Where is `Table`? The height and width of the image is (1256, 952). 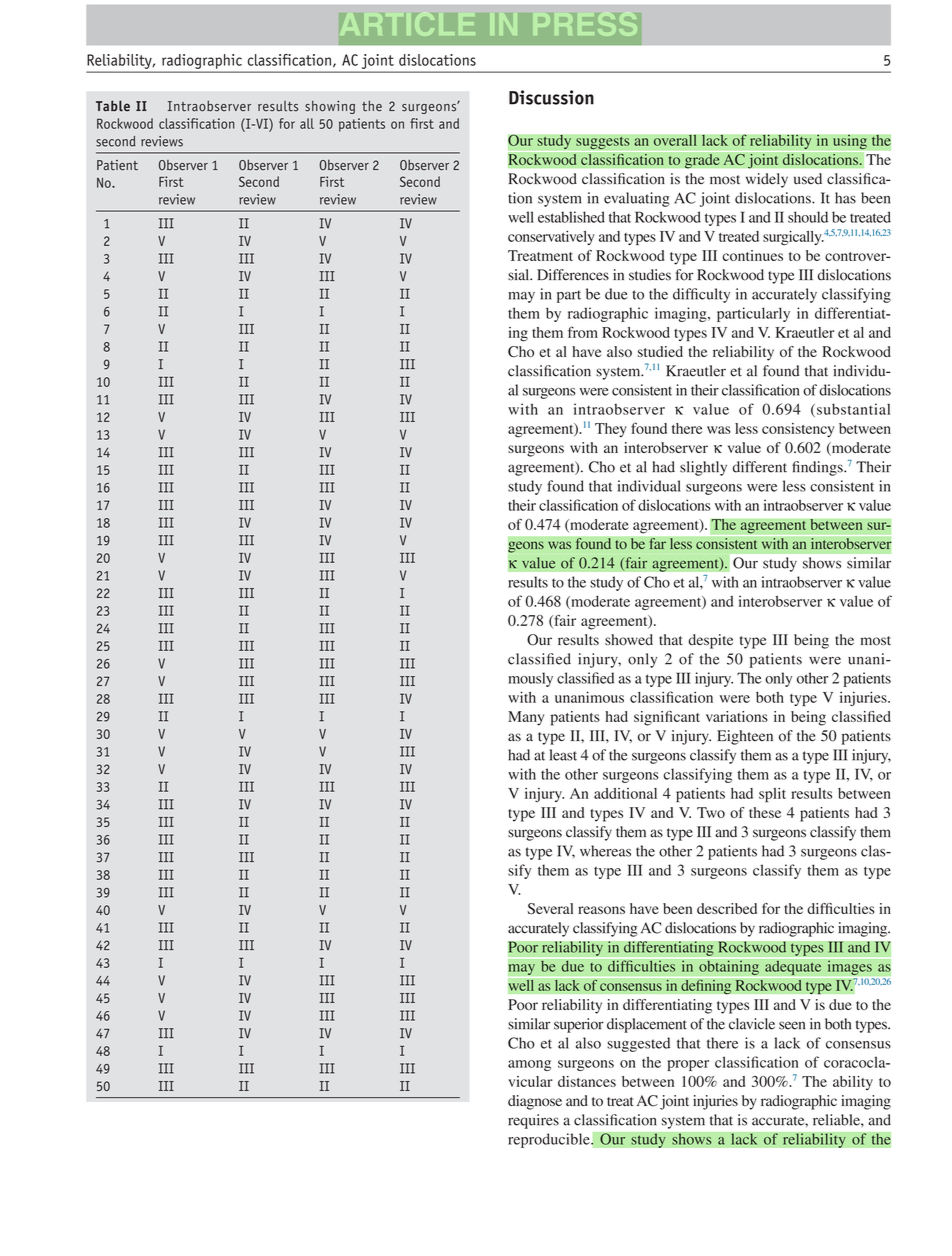 Table is located at coordinates (113, 106).
